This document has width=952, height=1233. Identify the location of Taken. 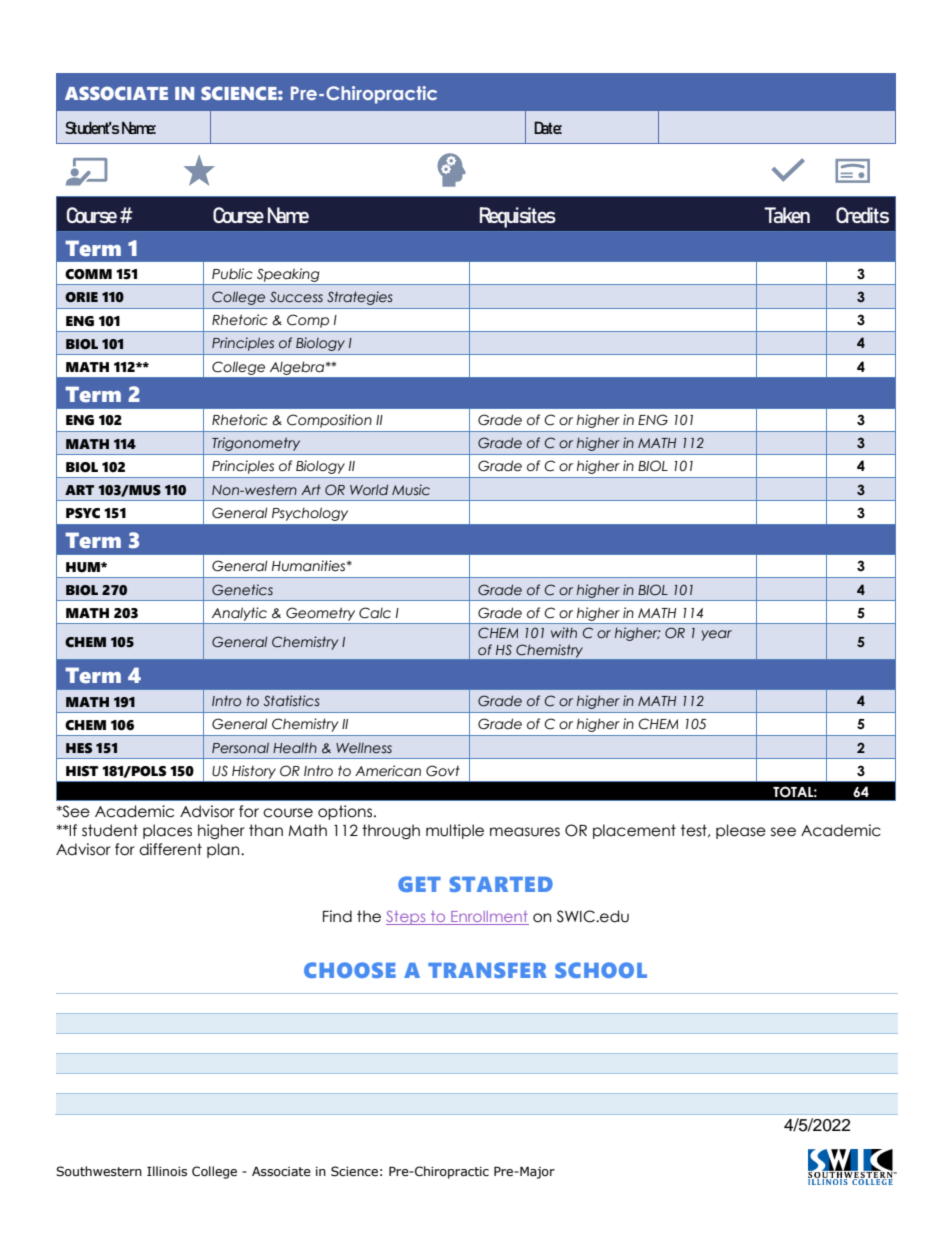
(787, 215).
